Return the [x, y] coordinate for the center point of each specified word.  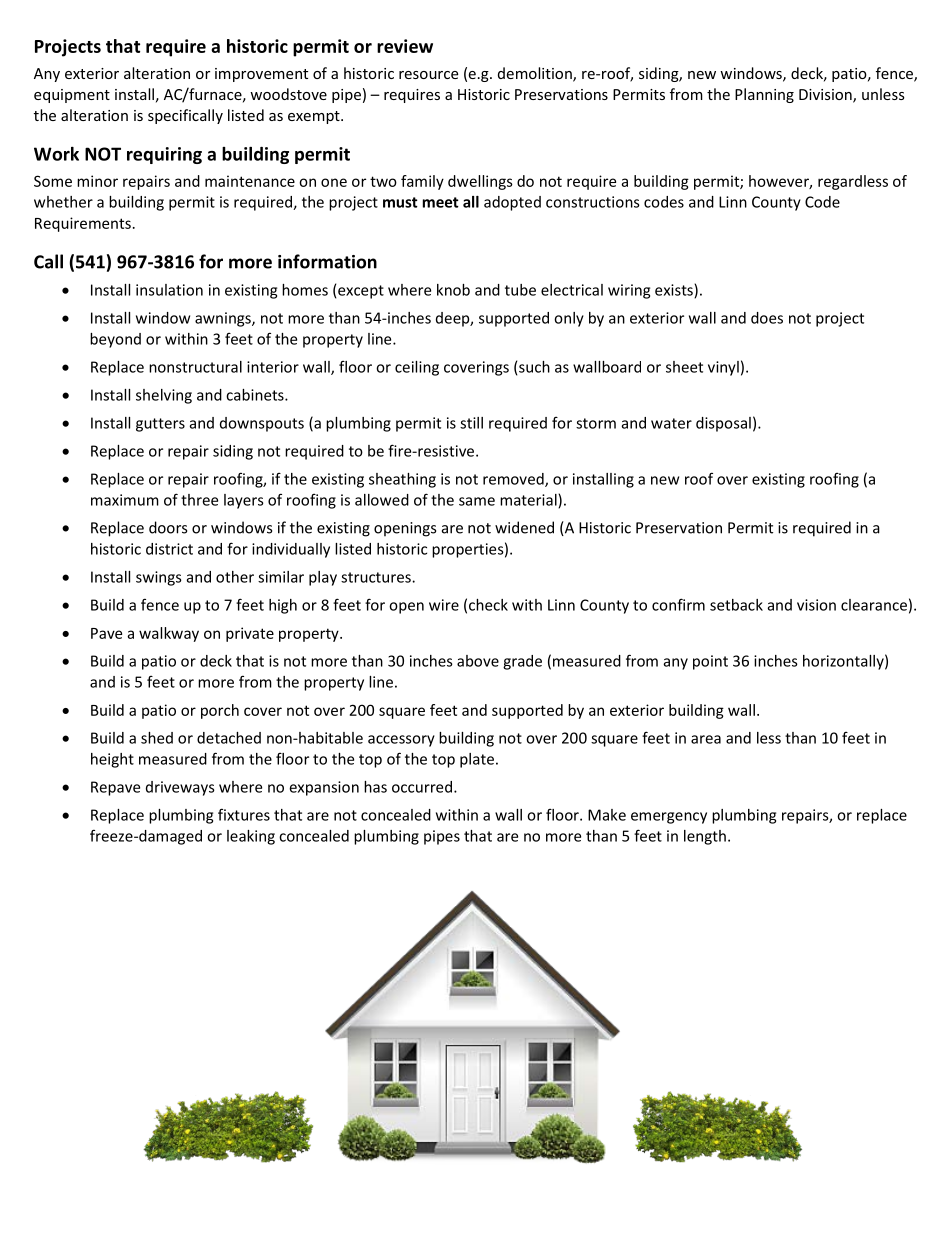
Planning [764, 95]
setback [736, 605]
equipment [72, 96]
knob [453, 290]
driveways [180, 788]
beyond [115, 340]
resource [428, 75]
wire [444, 605]
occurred [422, 787]
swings [159, 578]
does [767, 318]
